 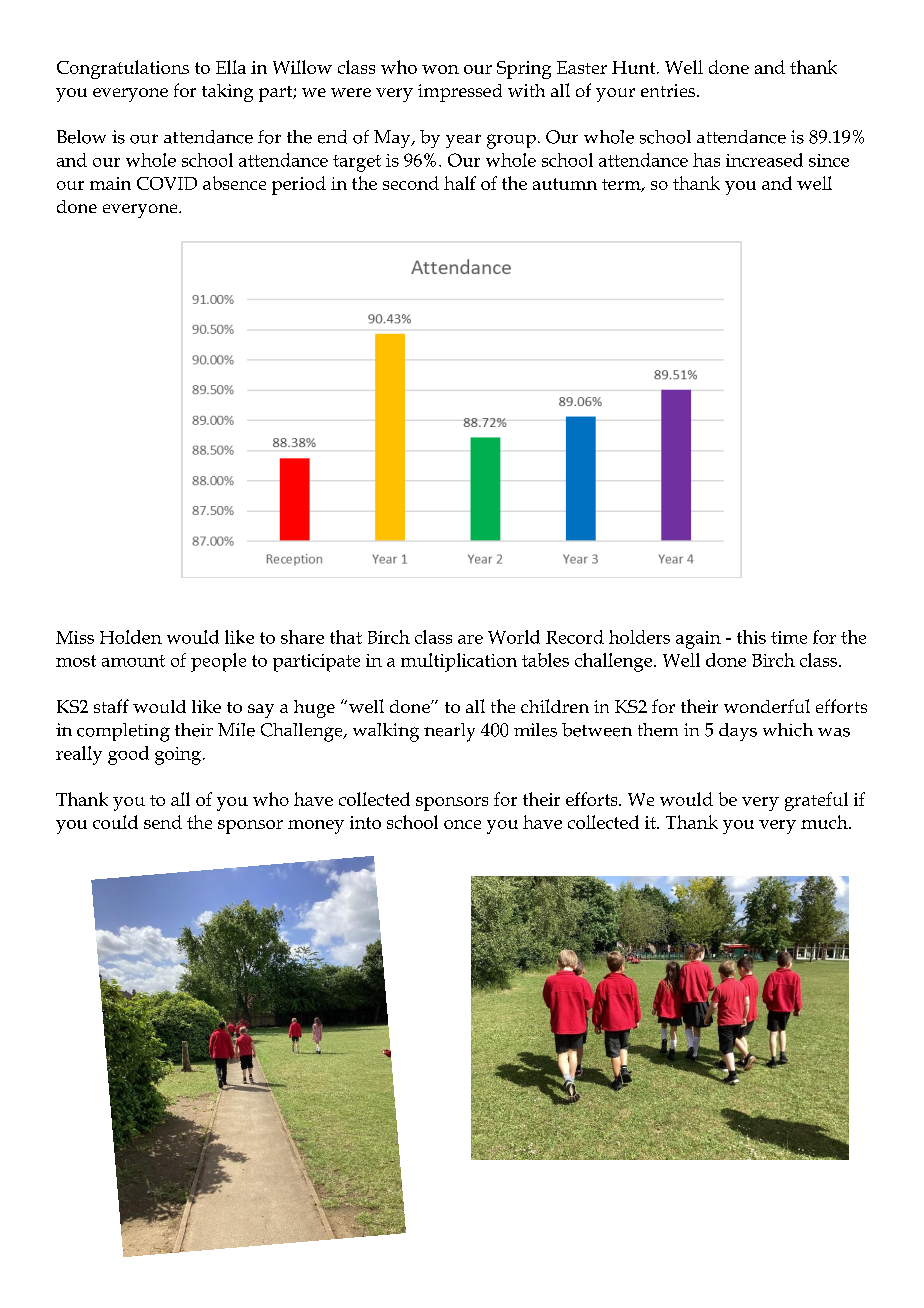 I want to click on this, so click(x=751, y=637).
